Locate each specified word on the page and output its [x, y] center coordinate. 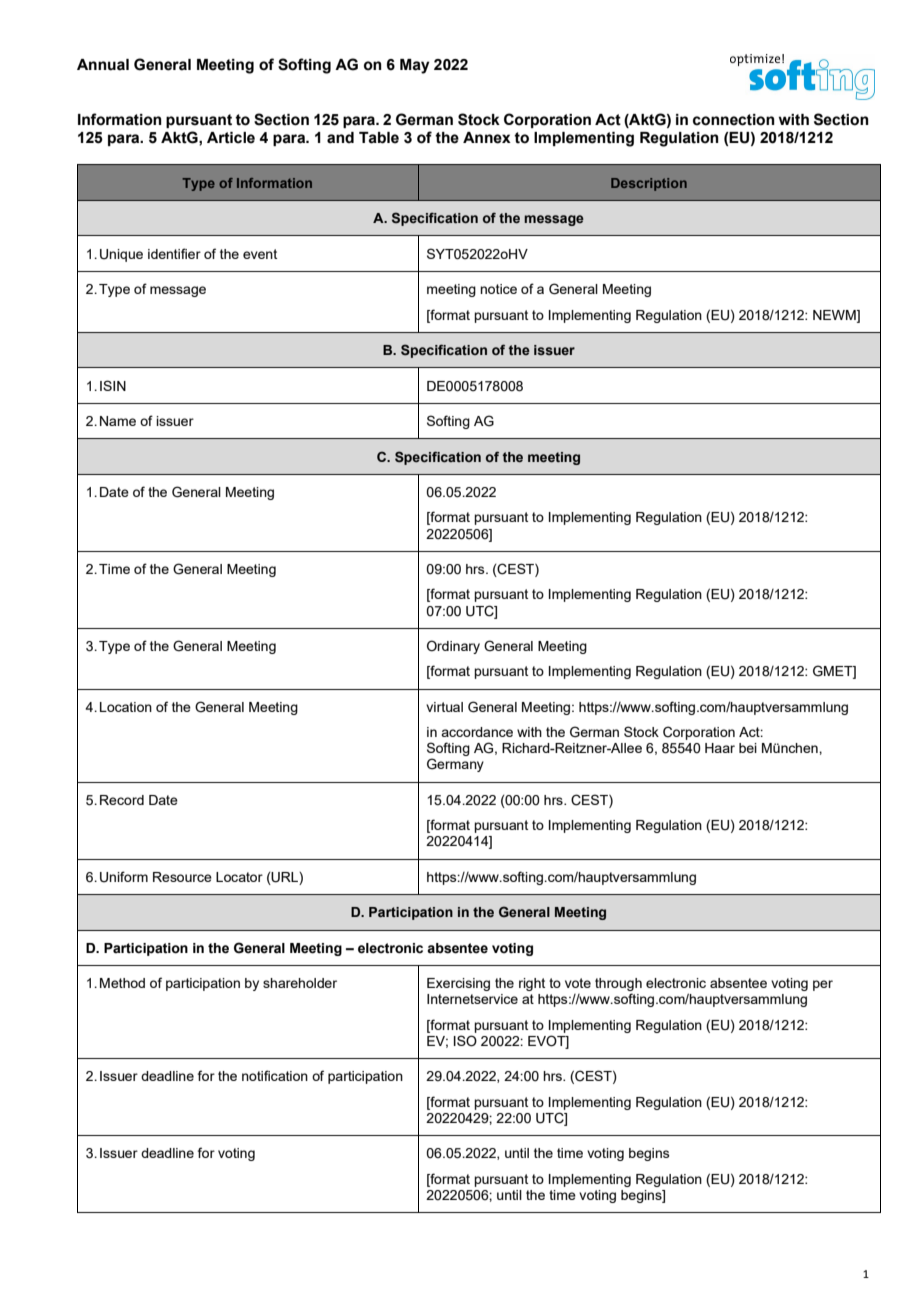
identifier [174, 253]
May [415, 66]
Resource [182, 877]
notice [498, 289]
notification [275, 1075]
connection [734, 120]
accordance [477, 732]
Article [231, 138]
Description [649, 184]
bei [748, 748]
